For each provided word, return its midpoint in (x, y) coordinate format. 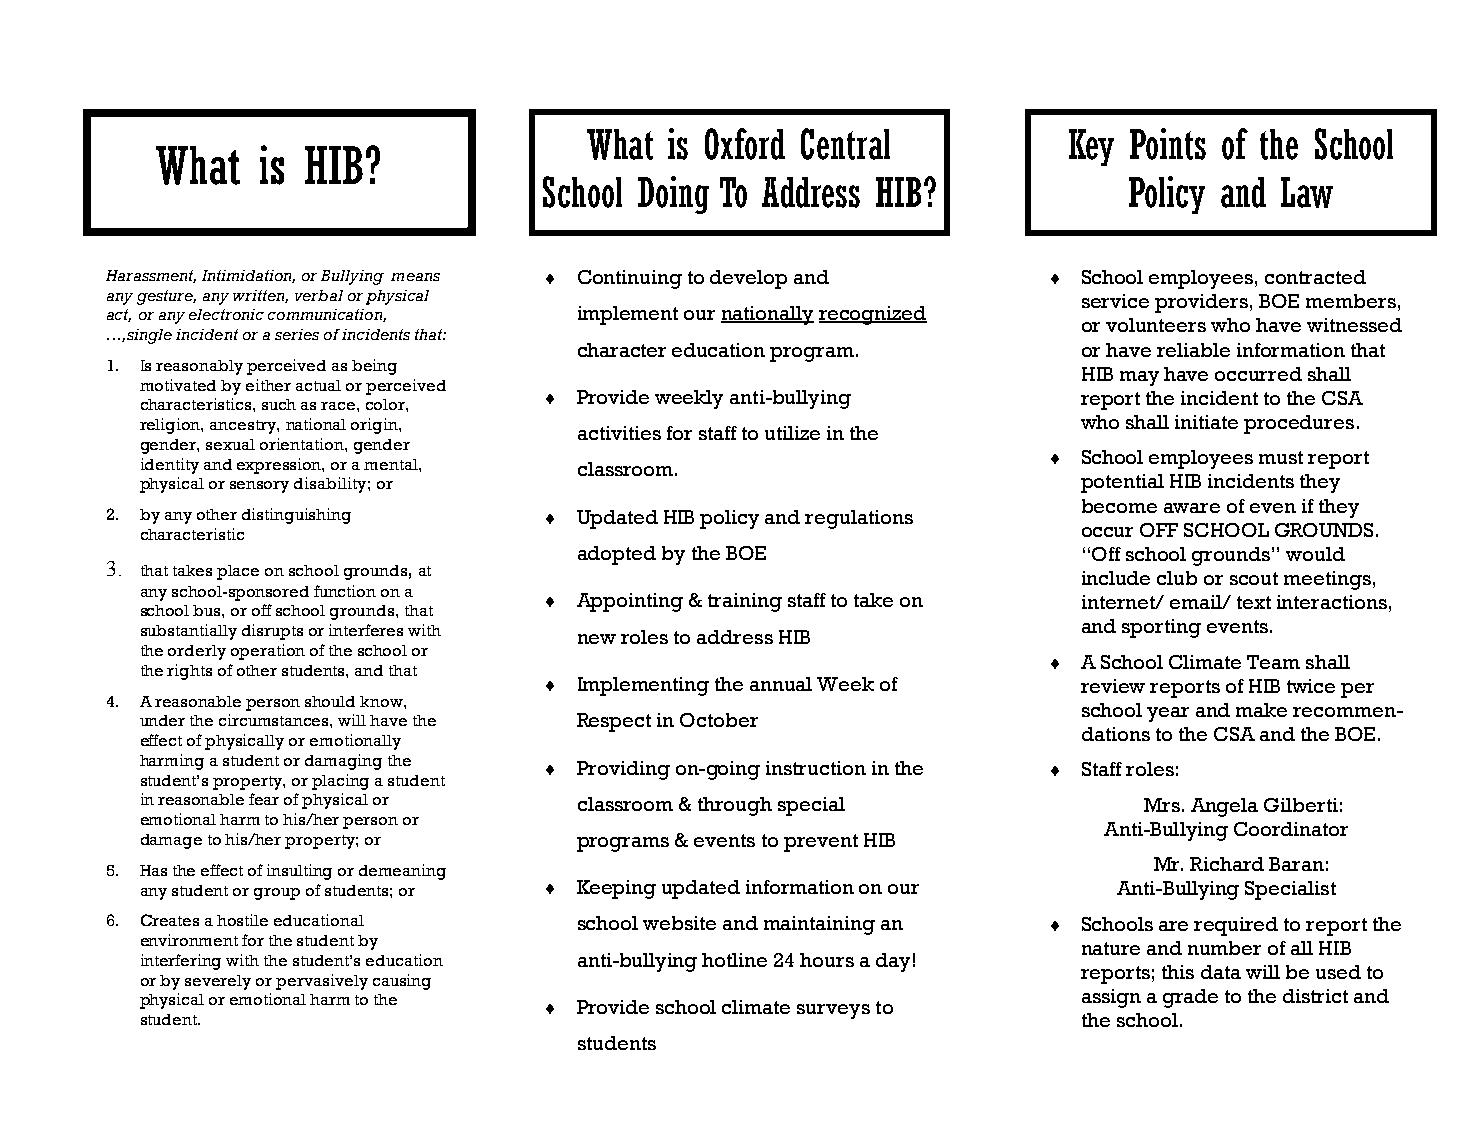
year (1168, 714)
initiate (1206, 422)
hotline (734, 960)
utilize (792, 433)
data (1221, 972)
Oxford (745, 144)
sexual (230, 444)
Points (1168, 144)
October (719, 720)
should (330, 701)
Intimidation (248, 276)
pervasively (322, 982)
